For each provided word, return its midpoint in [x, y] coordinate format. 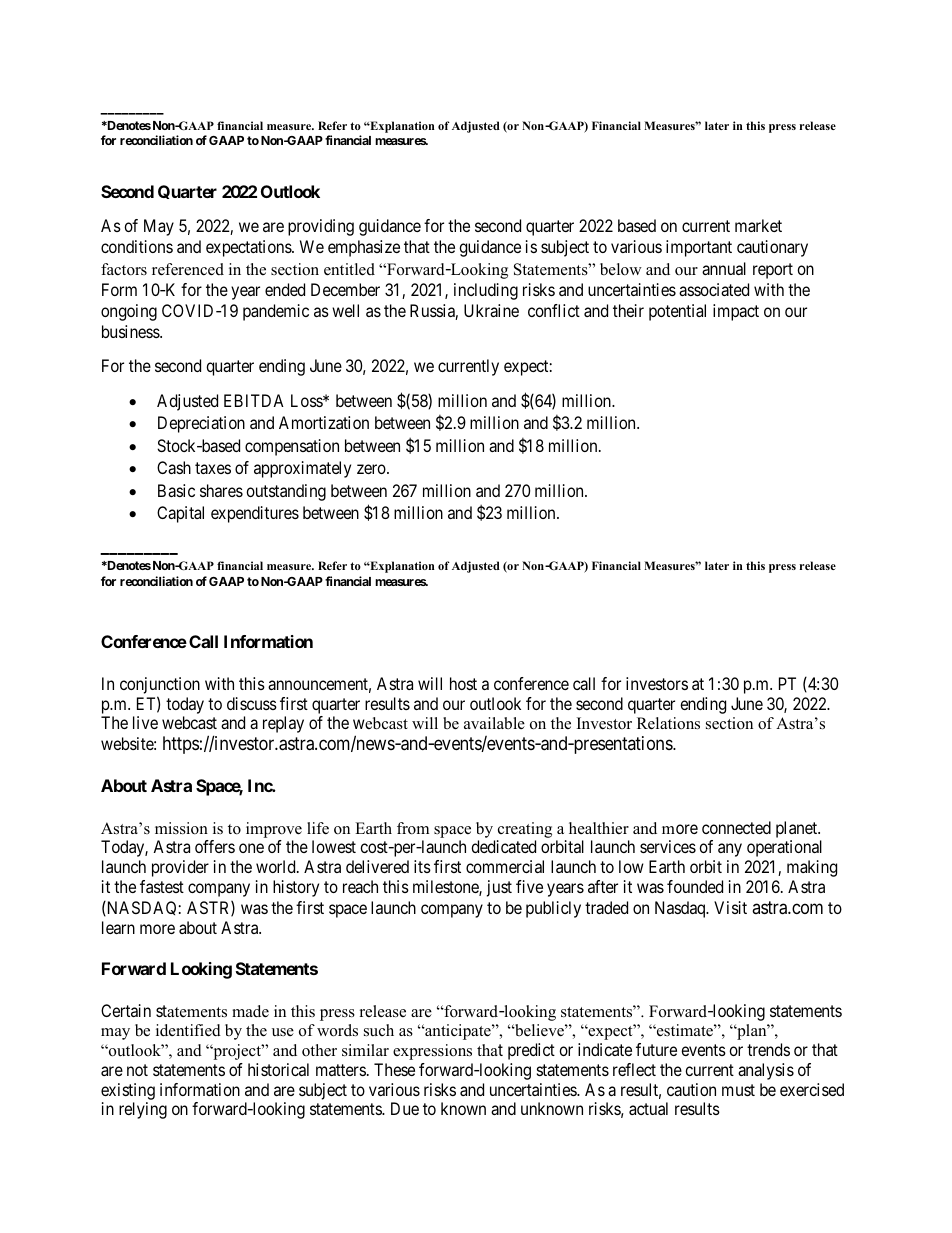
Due [405, 1108]
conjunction [160, 687]
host [463, 683]
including [486, 291]
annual [724, 268]
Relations [668, 723]
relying [143, 1110]
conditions [137, 246]
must [738, 1090]
